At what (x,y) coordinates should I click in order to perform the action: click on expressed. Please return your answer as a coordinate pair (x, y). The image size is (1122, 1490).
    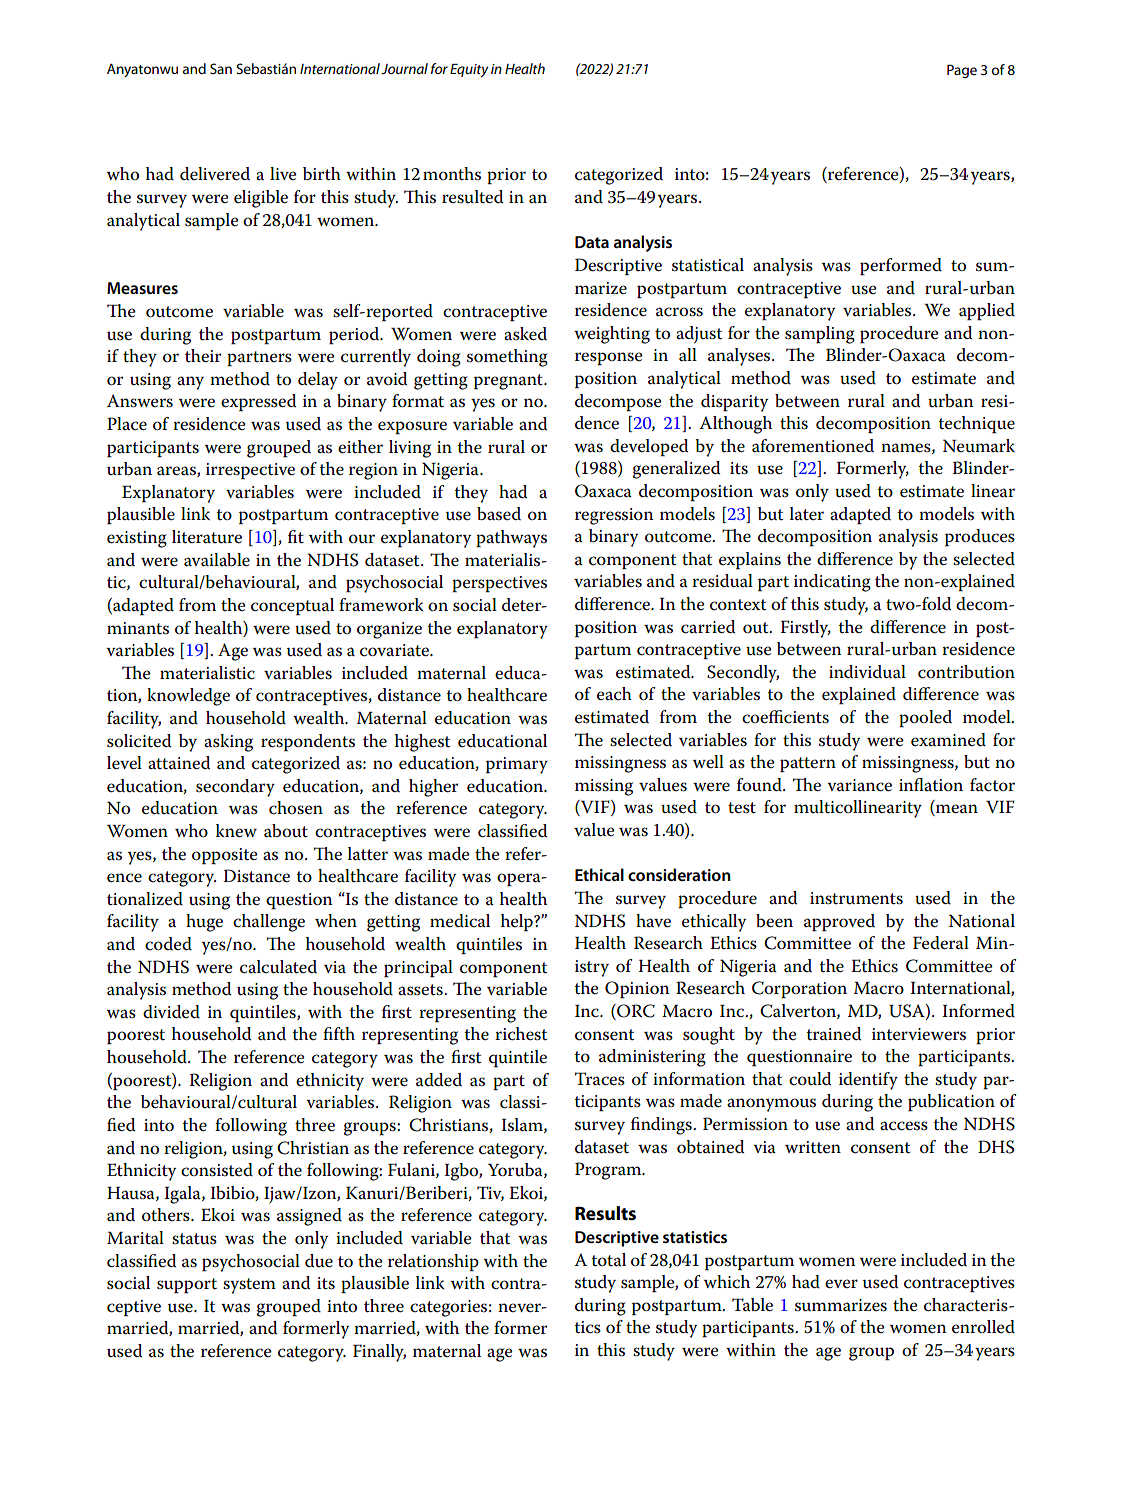
    Looking at the image, I should click on (258, 402).
